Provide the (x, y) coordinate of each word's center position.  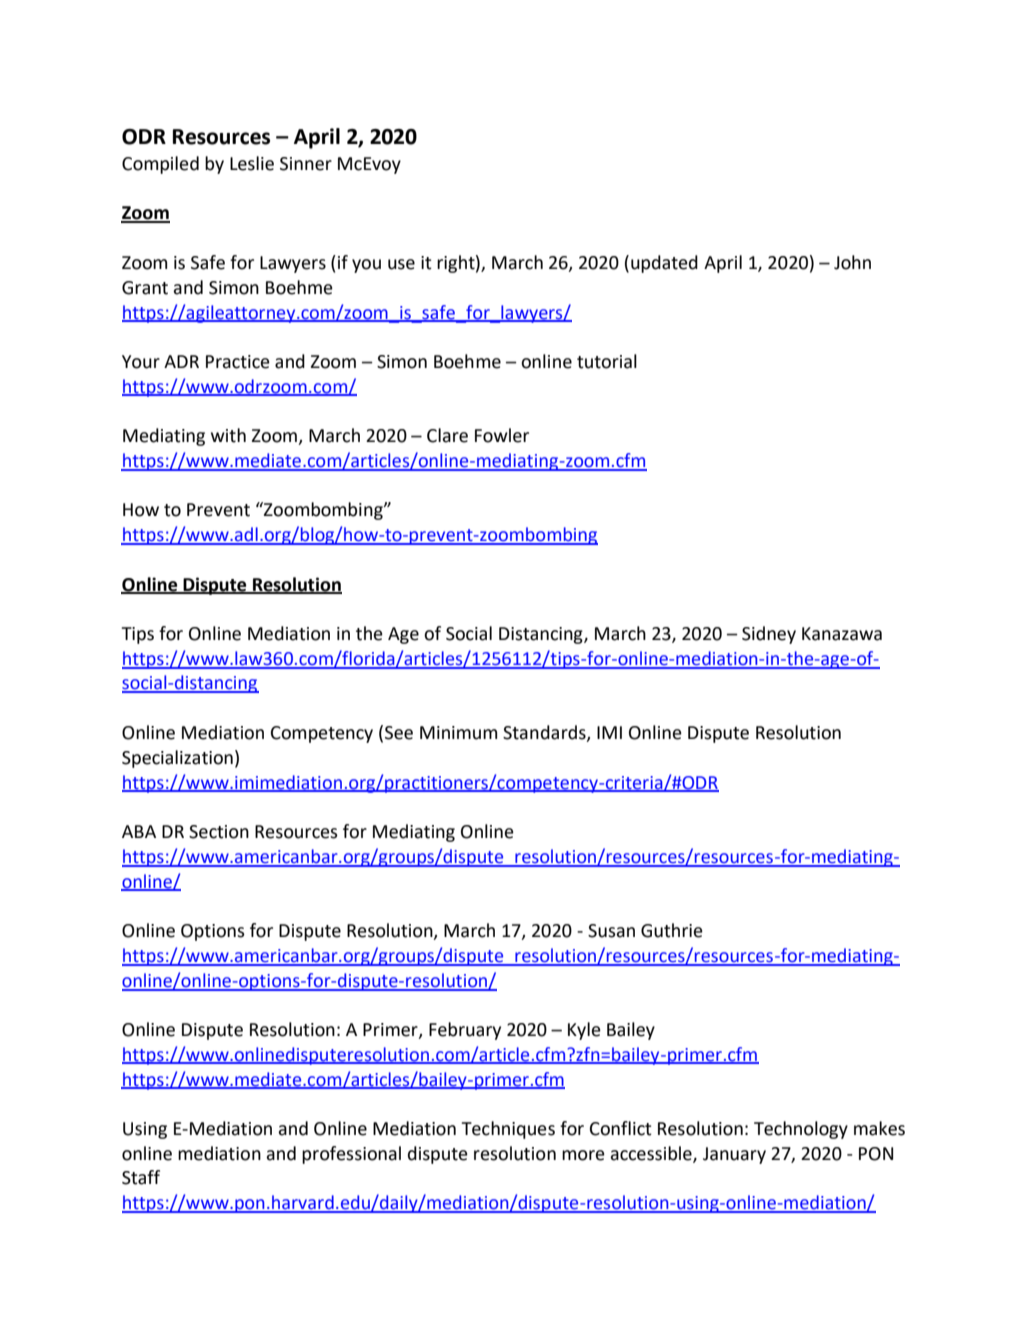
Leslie (252, 163)
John (852, 262)
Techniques (508, 1130)
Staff (141, 1177)
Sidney (769, 635)
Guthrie (672, 930)
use (401, 264)
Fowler (502, 435)
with (228, 435)
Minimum (458, 733)
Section (219, 832)
